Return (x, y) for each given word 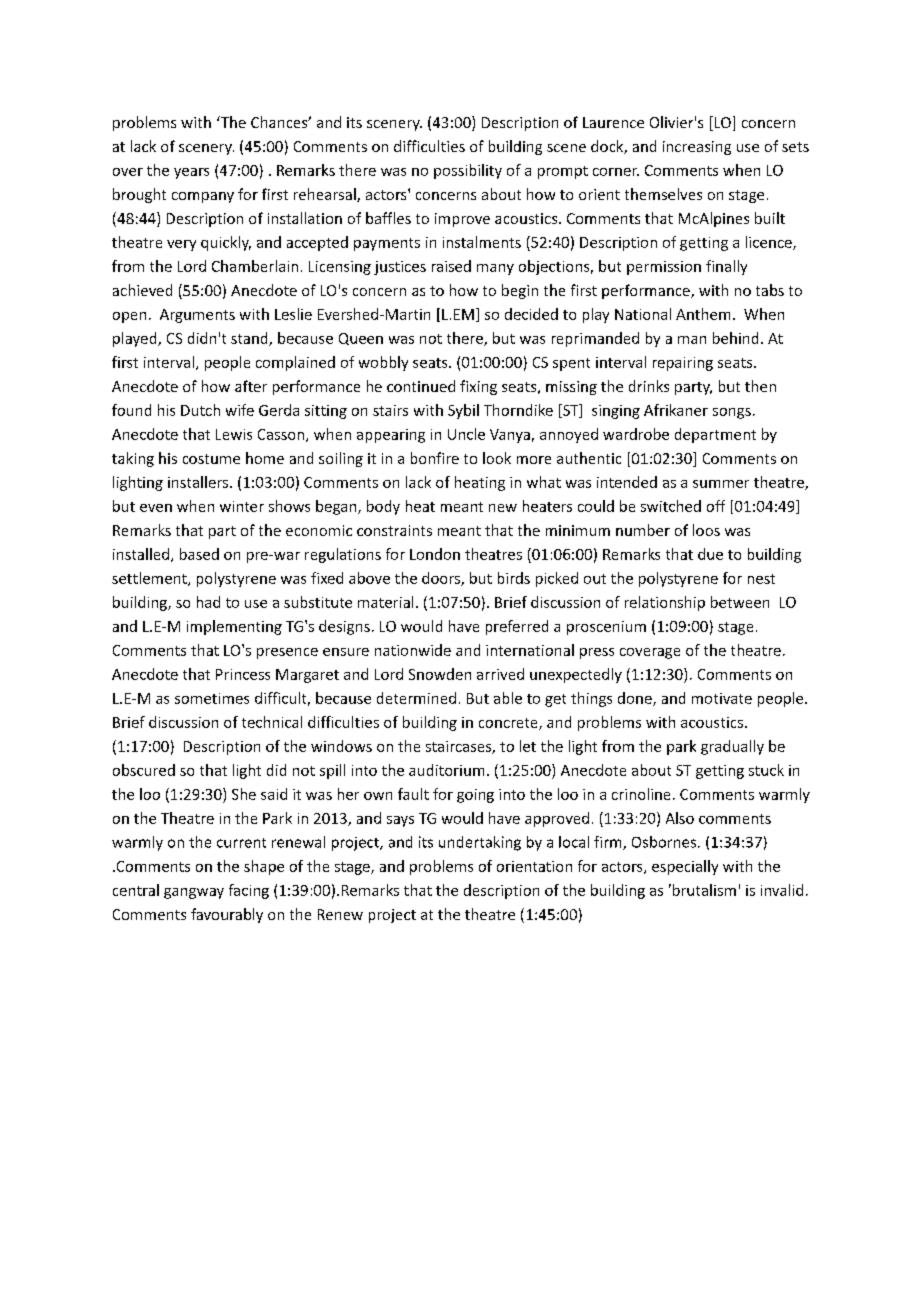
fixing (478, 387)
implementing (234, 627)
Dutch (200, 410)
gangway (194, 893)
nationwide (413, 650)
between (740, 602)
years (191, 173)
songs (732, 413)
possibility (468, 171)
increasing (697, 148)
